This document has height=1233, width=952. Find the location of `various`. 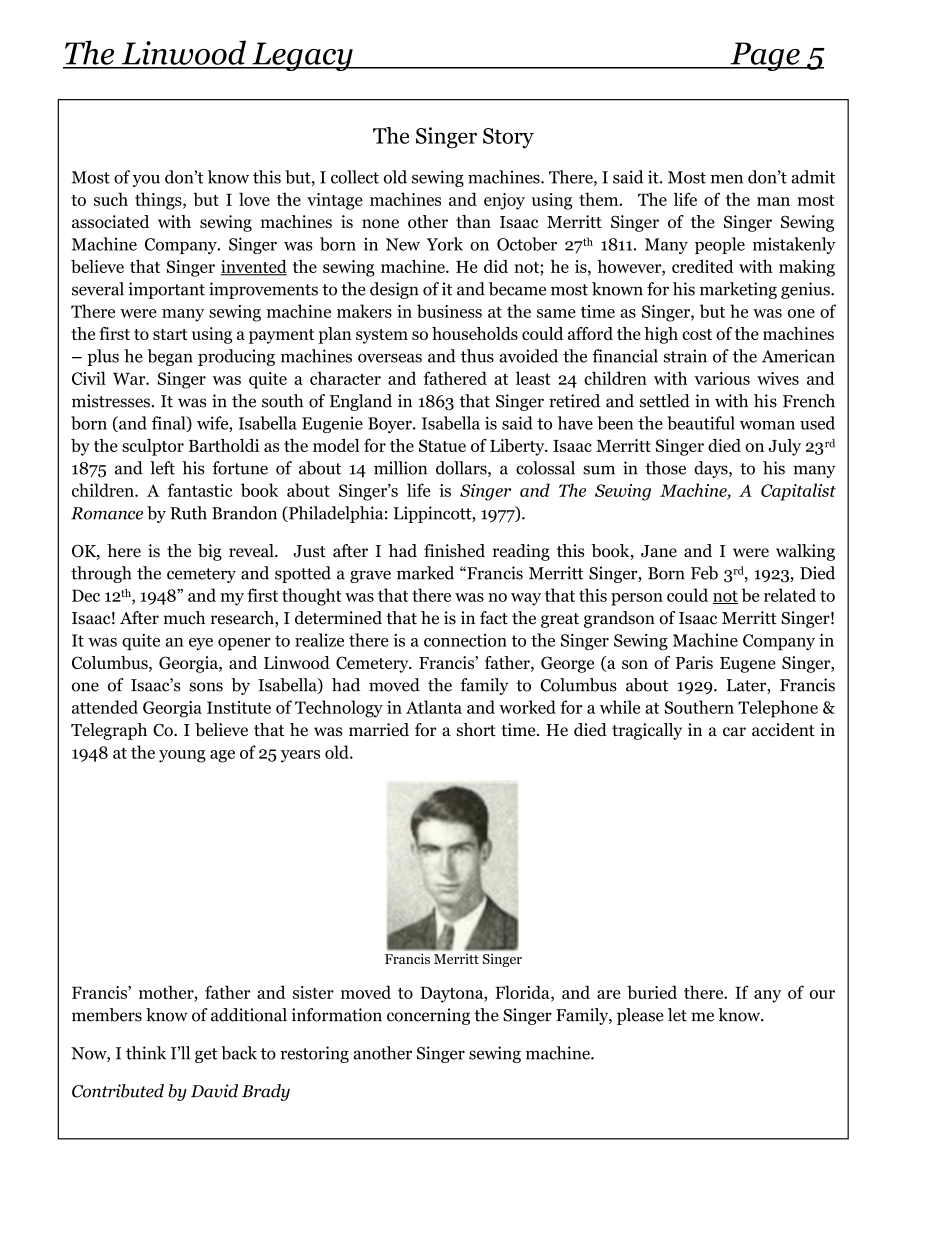

various is located at coordinates (722, 378).
